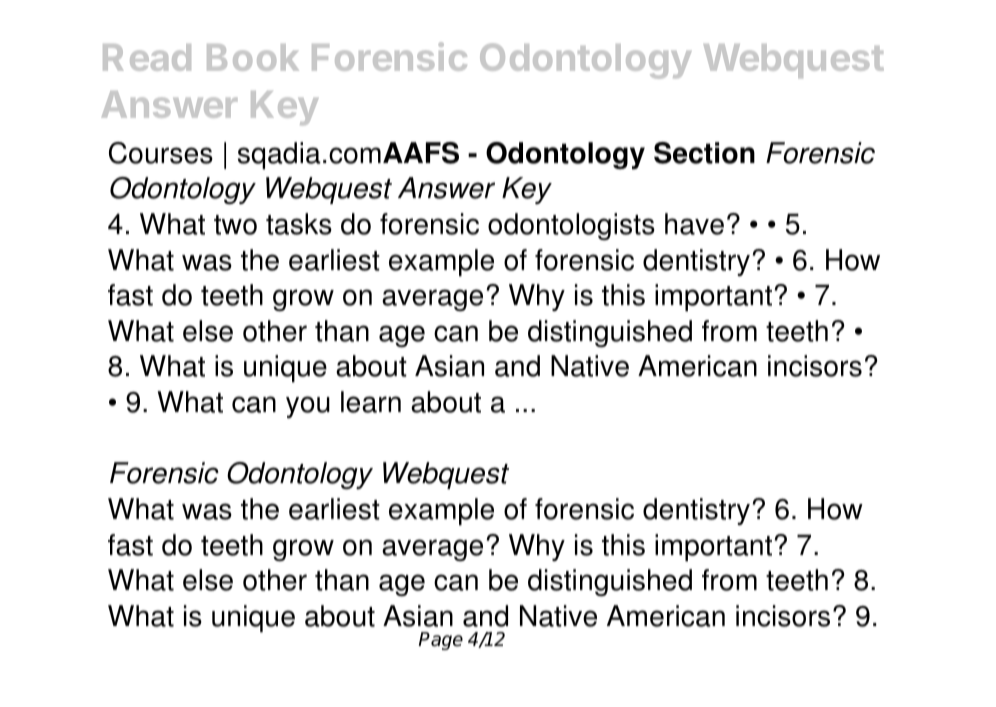  I want to click on learn, so click(371, 402).
